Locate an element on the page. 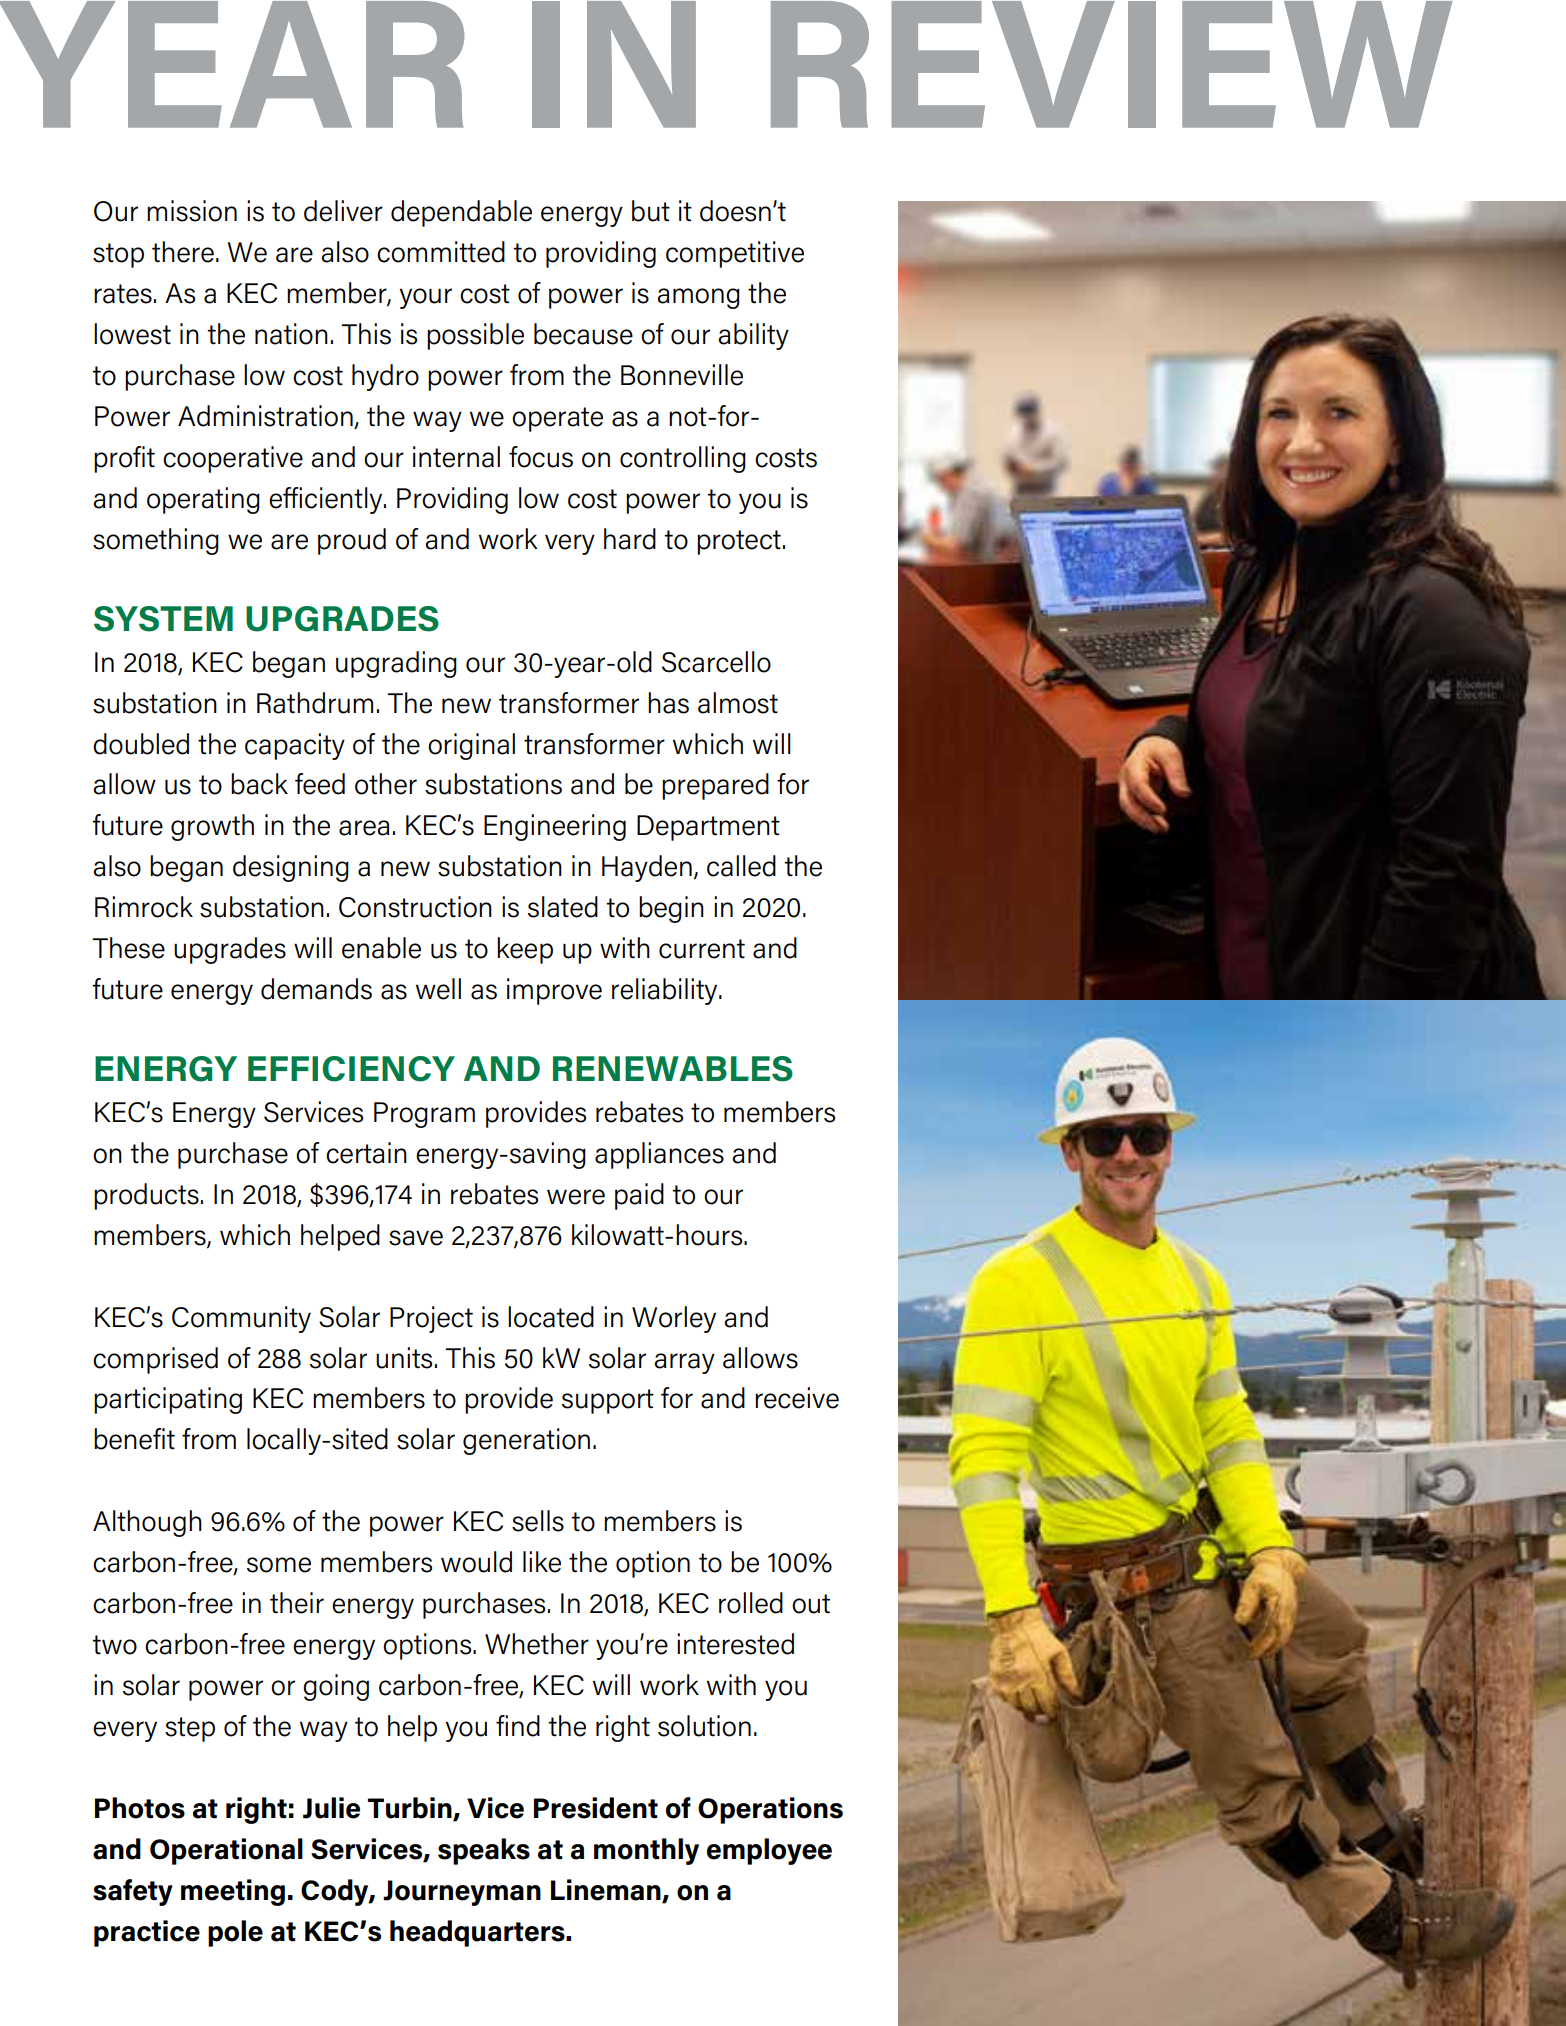 This image has height=2026, width=1566. mission is located at coordinates (192, 211).
